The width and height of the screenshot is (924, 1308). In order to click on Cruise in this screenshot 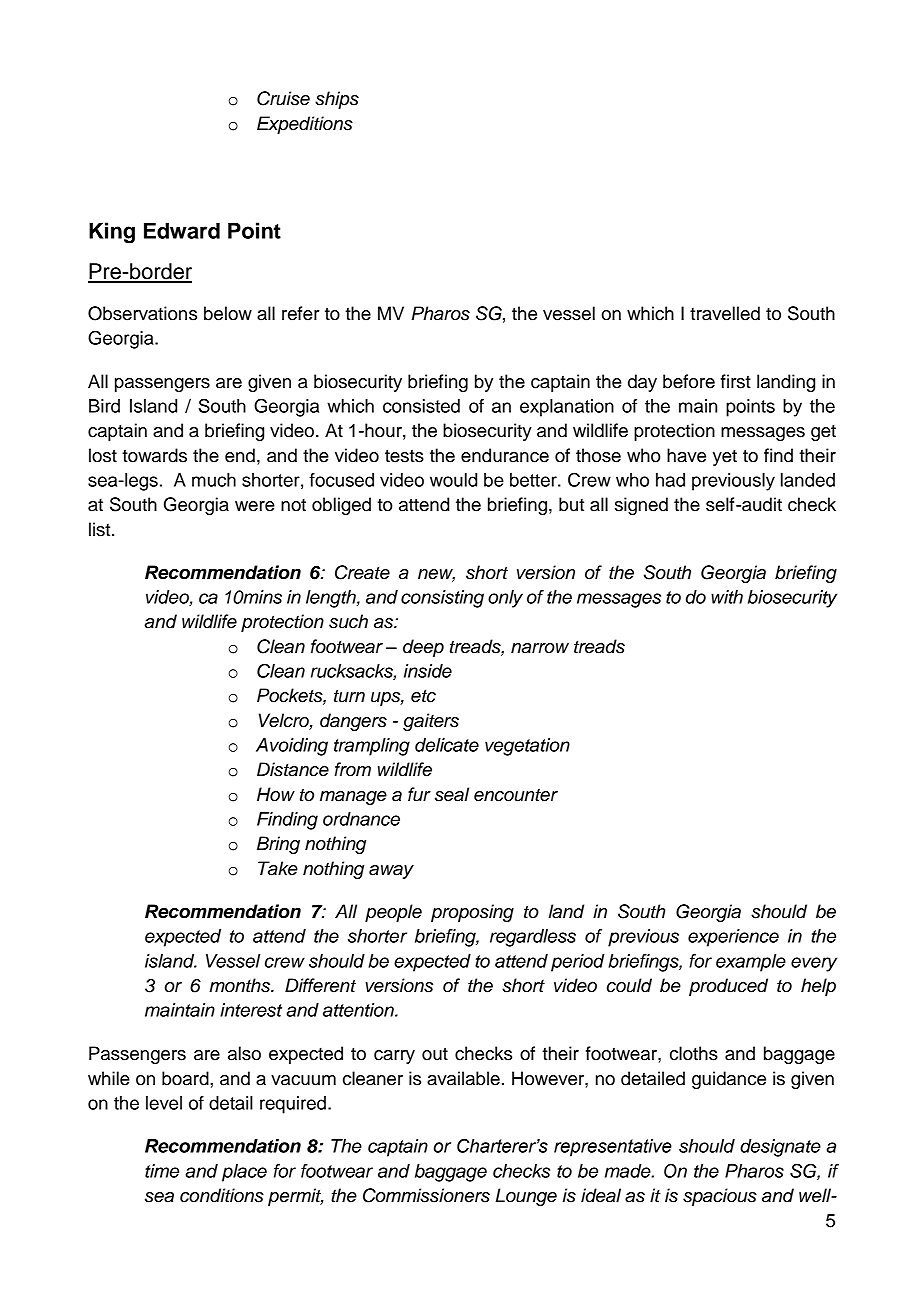, I will do `click(283, 98)`.
